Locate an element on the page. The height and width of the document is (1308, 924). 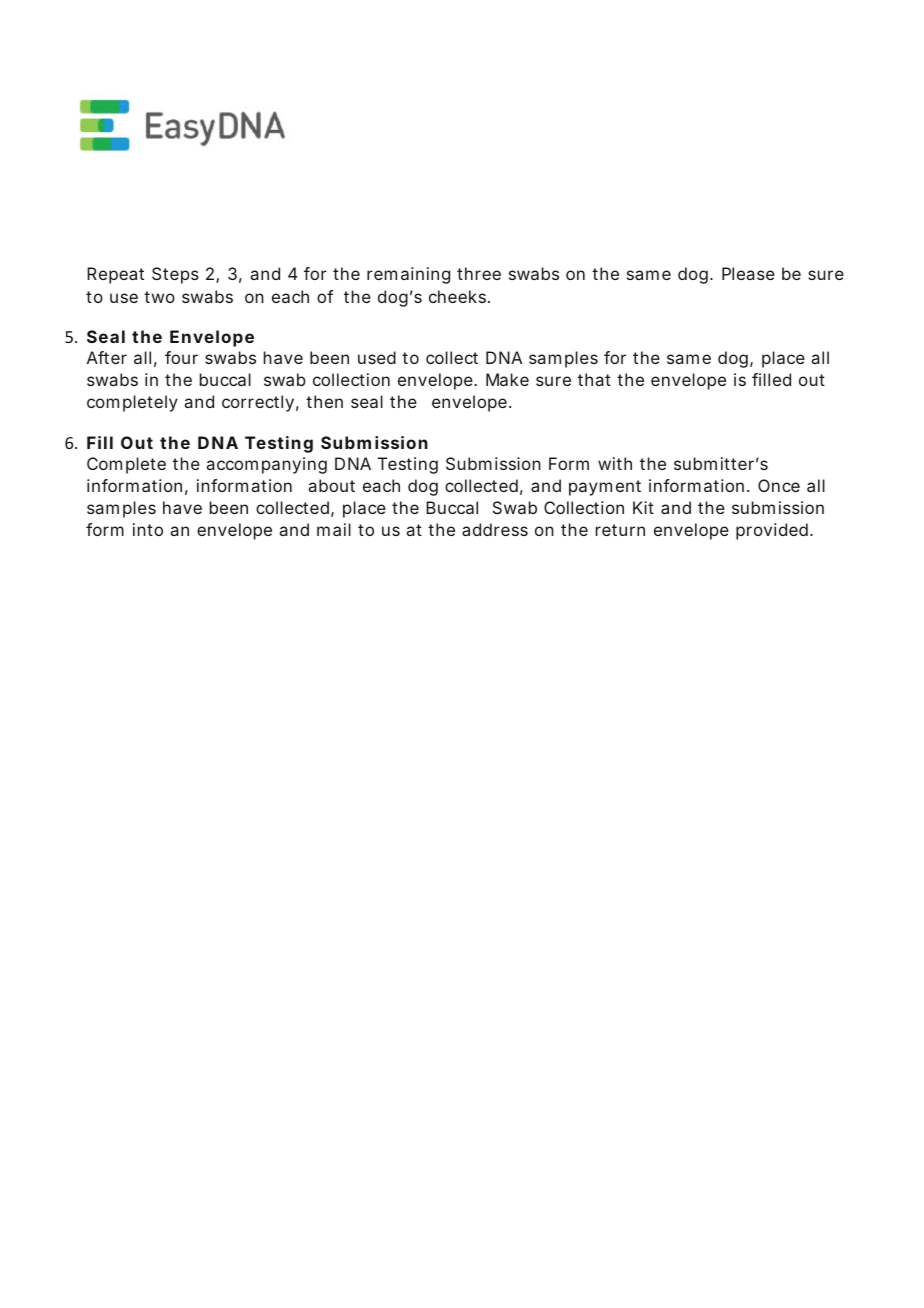
four is located at coordinates (181, 357).
